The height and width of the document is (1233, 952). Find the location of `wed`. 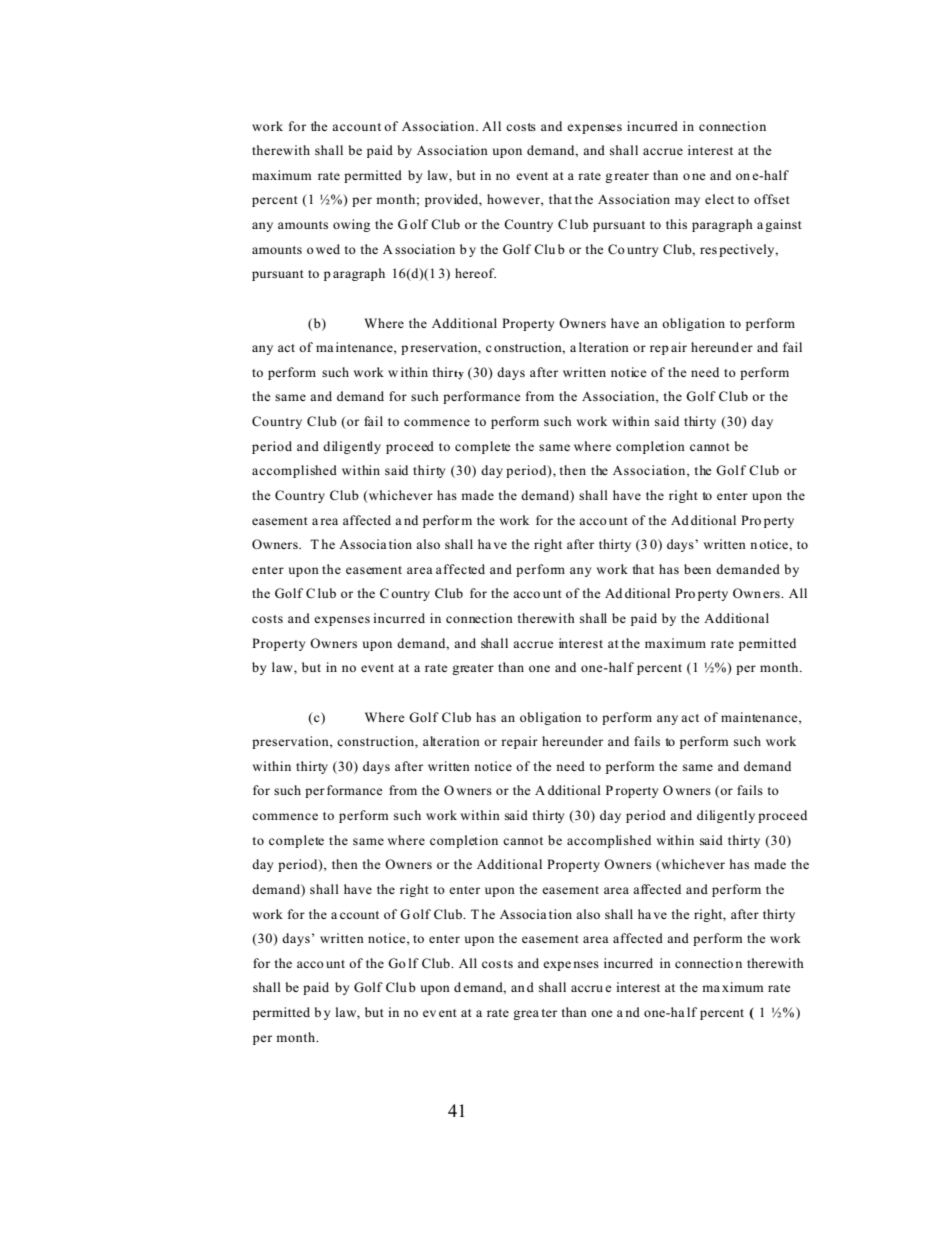

wed is located at coordinates (328, 249).
